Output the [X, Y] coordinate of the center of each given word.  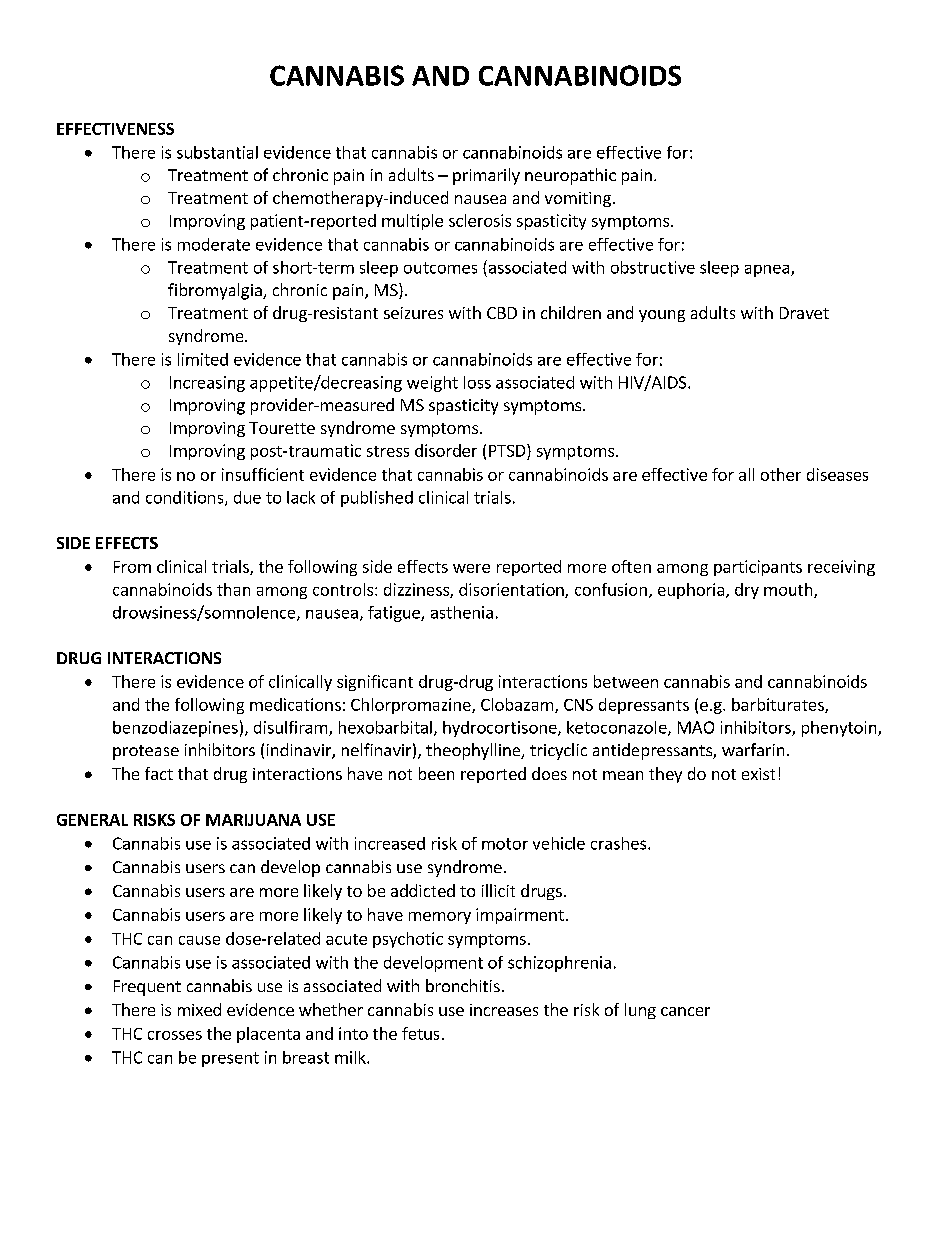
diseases [837, 474]
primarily [486, 176]
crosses [175, 1035]
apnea [767, 271]
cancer [685, 1011]
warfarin [753, 749]
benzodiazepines [175, 729]
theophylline [474, 751]
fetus [420, 1033]
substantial [217, 152]
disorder [446, 450]
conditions [186, 498]
